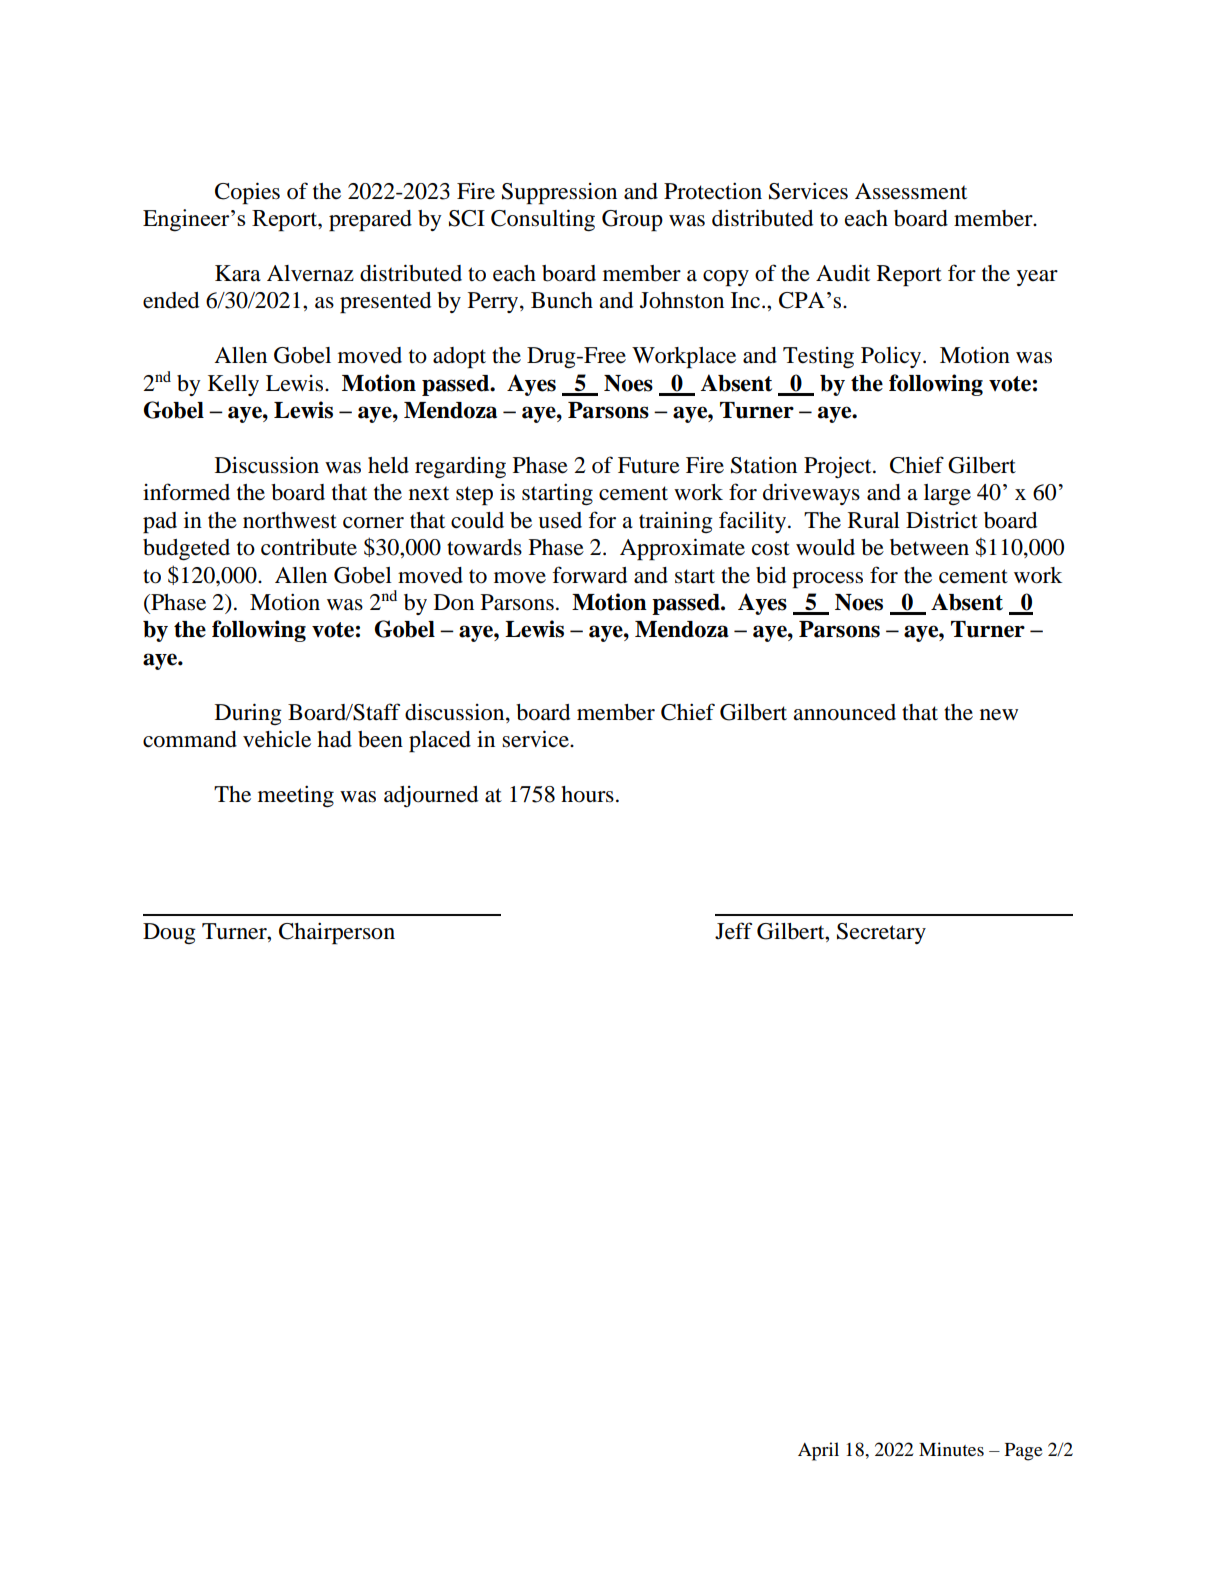 The image size is (1216, 1573). I want to click on Minutes, so click(951, 1449).
